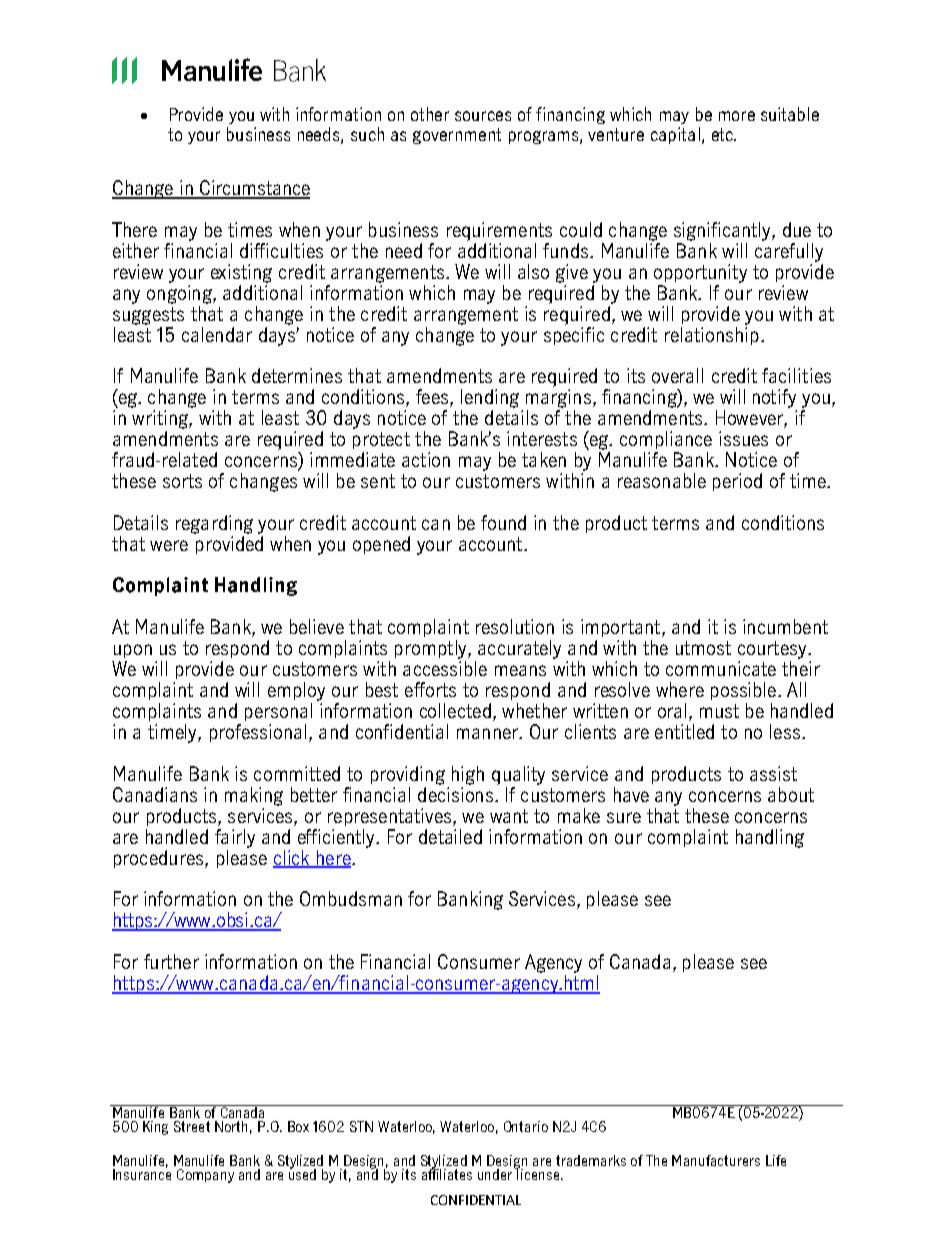 This document has width=952, height=1233. I want to click on etc, so click(723, 134).
